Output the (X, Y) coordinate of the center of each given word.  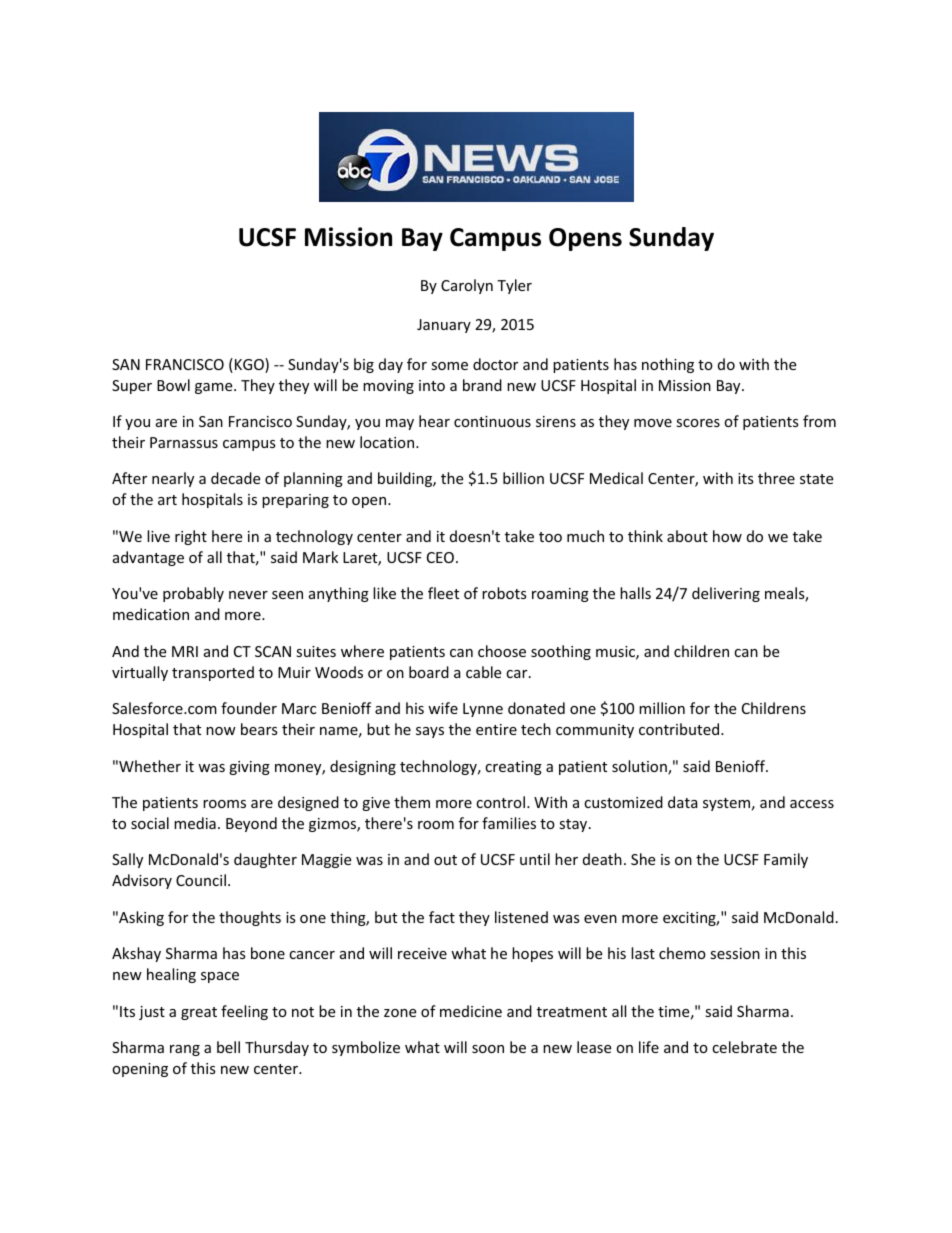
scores (698, 423)
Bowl (173, 385)
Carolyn (467, 286)
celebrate (744, 1047)
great (199, 1013)
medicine (471, 1011)
